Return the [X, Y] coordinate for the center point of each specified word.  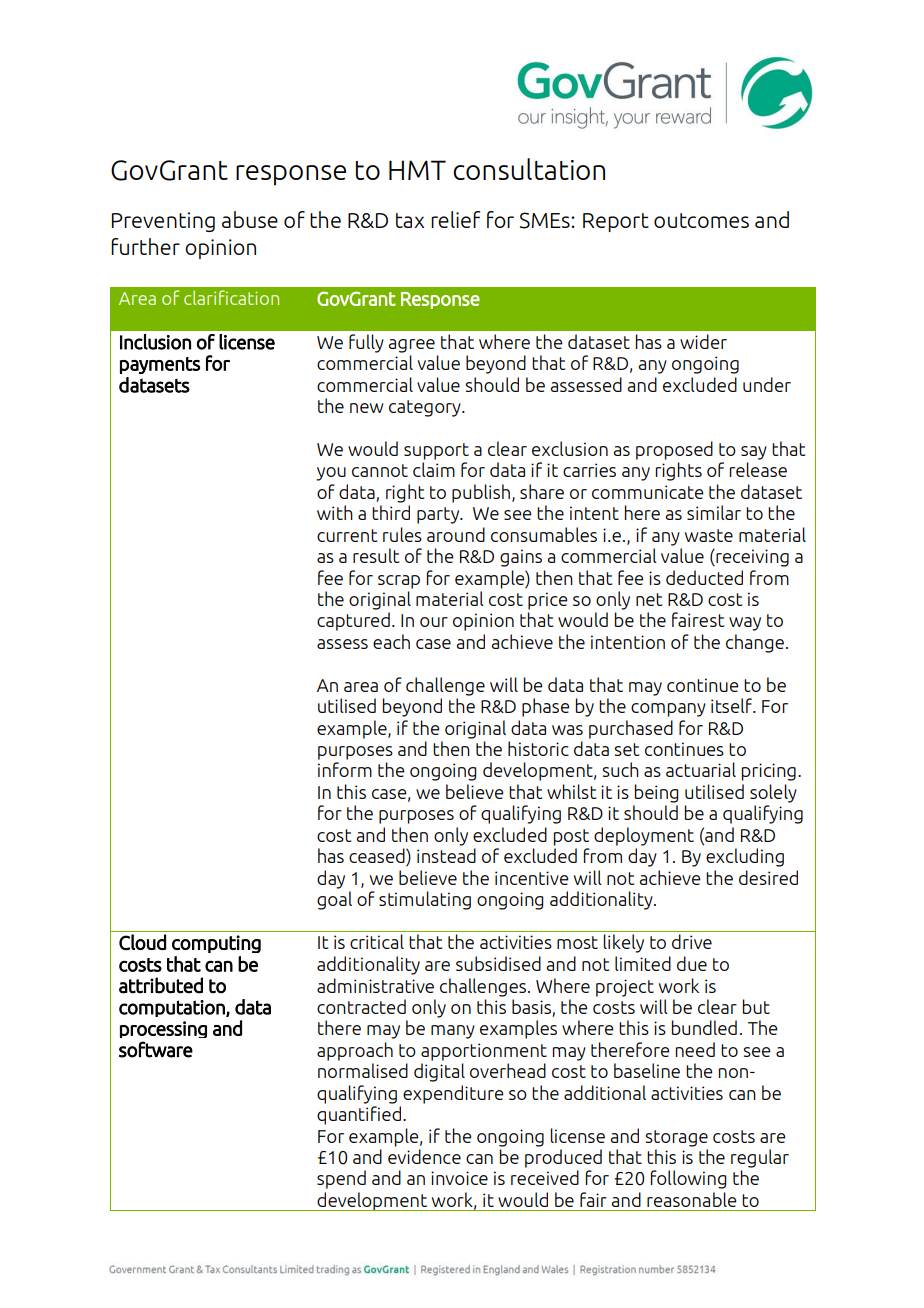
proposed [674, 450]
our [434, 622]
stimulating [425, 900]
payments [160, 365]
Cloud [142, 942]
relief [455, 219]
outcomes [701, 220]
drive [692, 941]
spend [341, 1179]
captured [353, 621]
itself [732, 705]
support [436, 451]
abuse [250, 219]
